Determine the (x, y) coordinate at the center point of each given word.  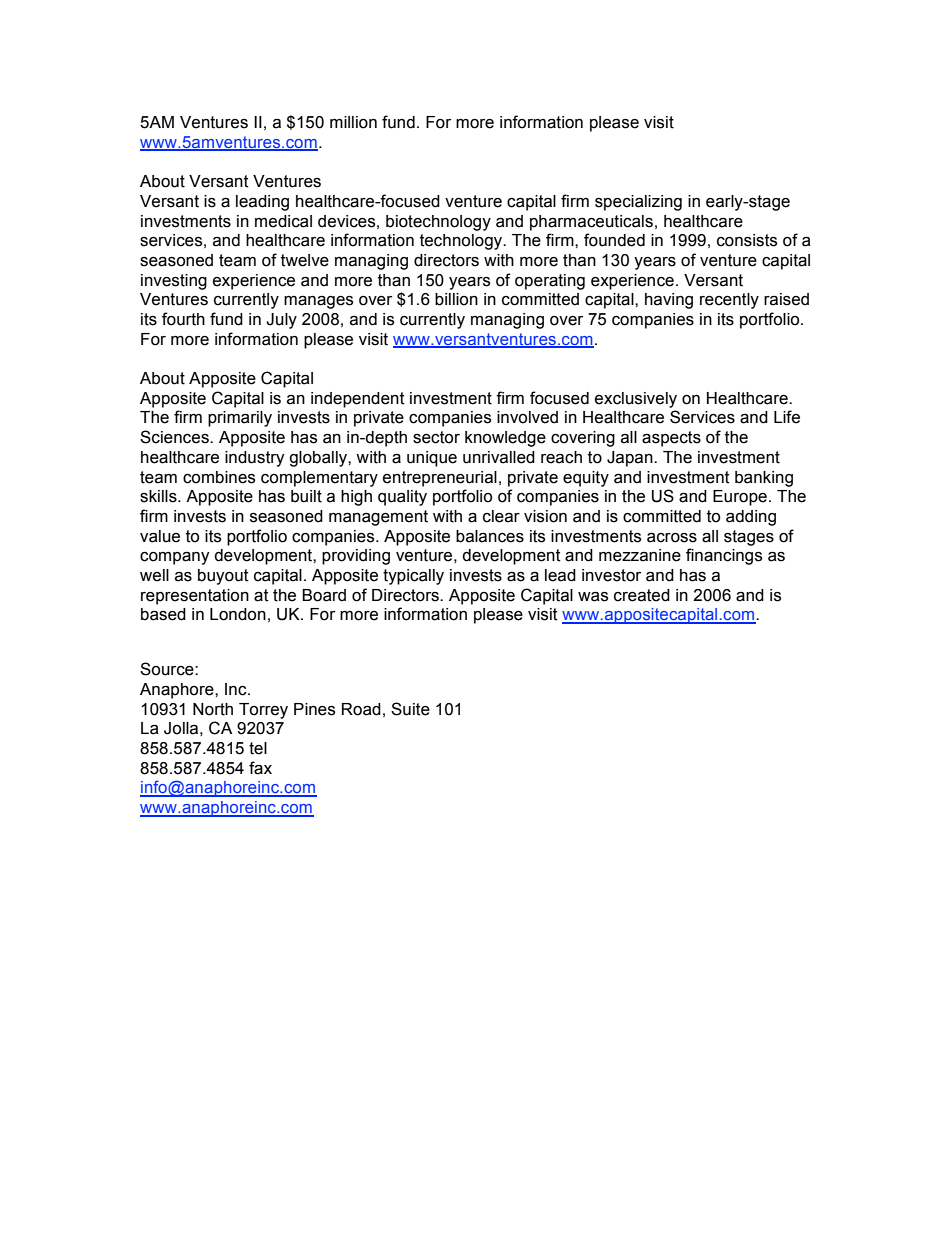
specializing (638, 203)
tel (258, 748)
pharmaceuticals (591, 223)
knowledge (505, 439)
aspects (671, 439)
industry (255, 459)
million (353, 122)
